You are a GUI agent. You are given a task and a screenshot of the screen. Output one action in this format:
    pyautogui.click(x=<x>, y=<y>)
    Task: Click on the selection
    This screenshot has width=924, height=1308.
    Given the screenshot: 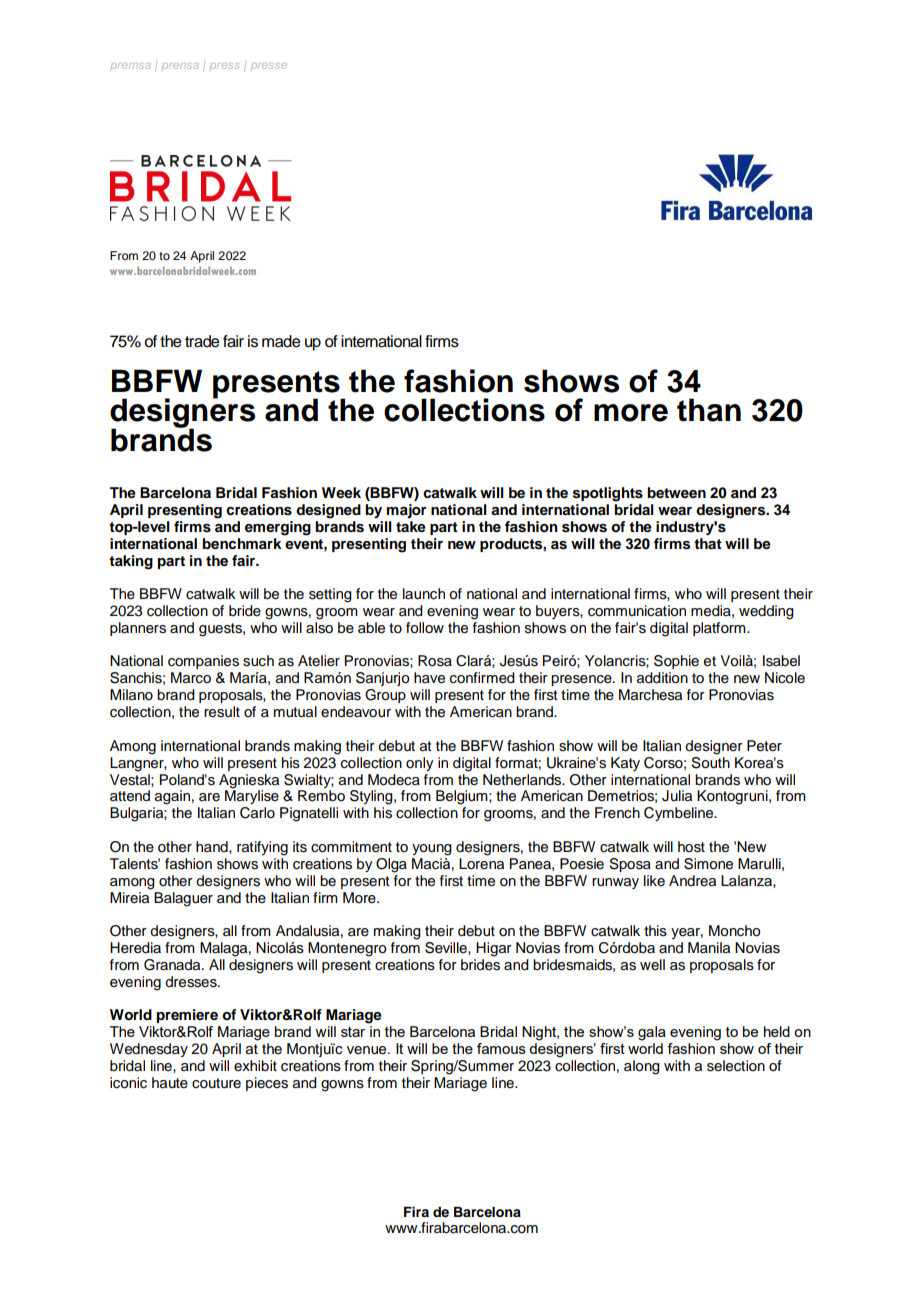 What is the action you would take?
    pyautogui.click(x=736, y=1066)
